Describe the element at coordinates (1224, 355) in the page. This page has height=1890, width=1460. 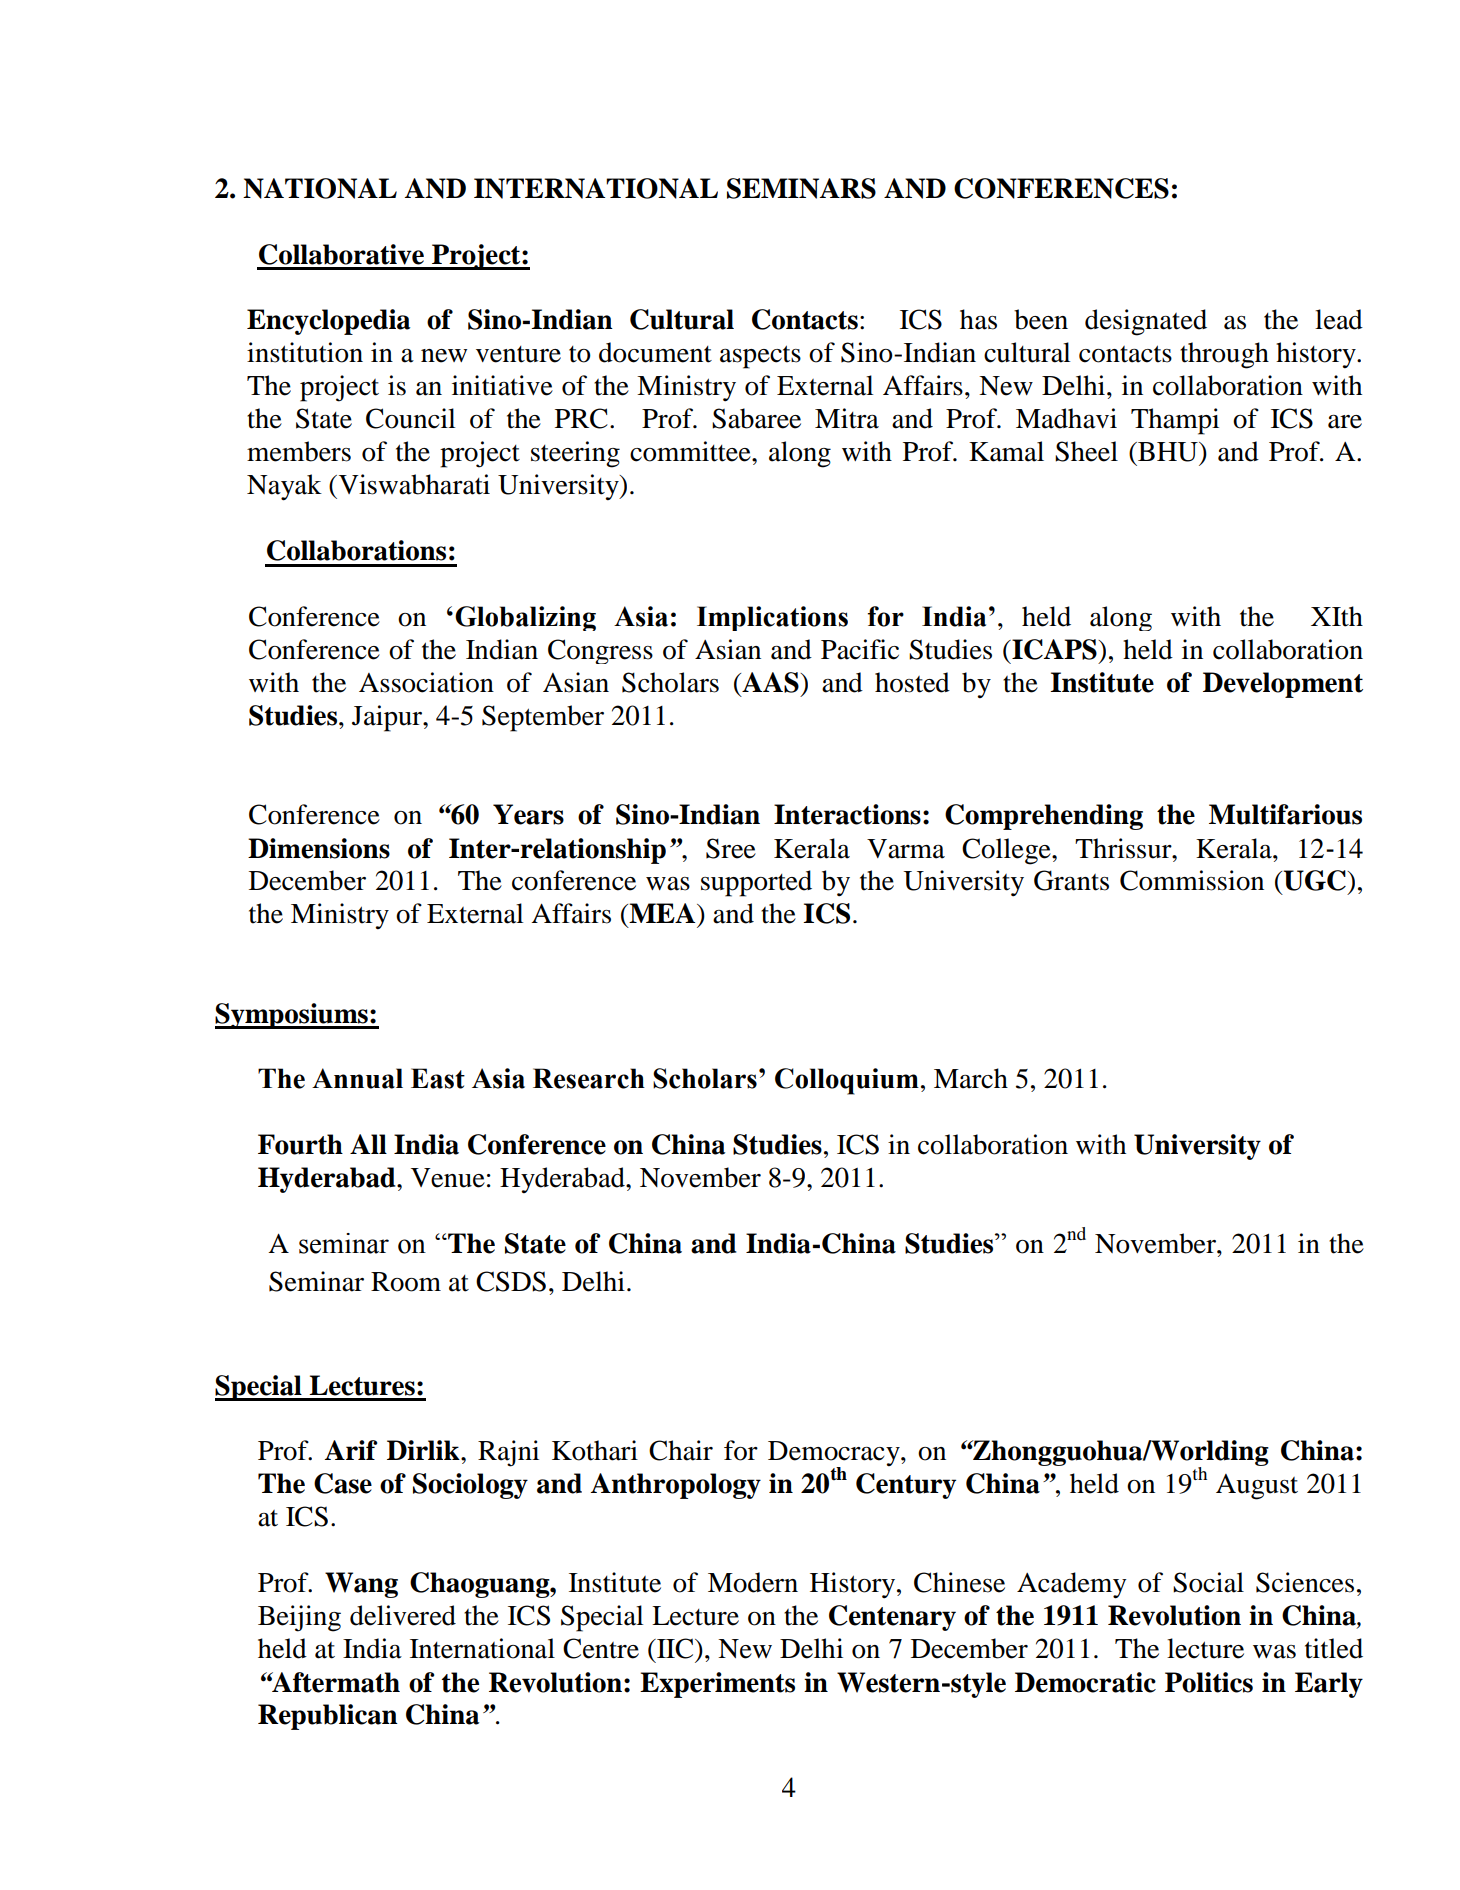
I see `through` at that location.
